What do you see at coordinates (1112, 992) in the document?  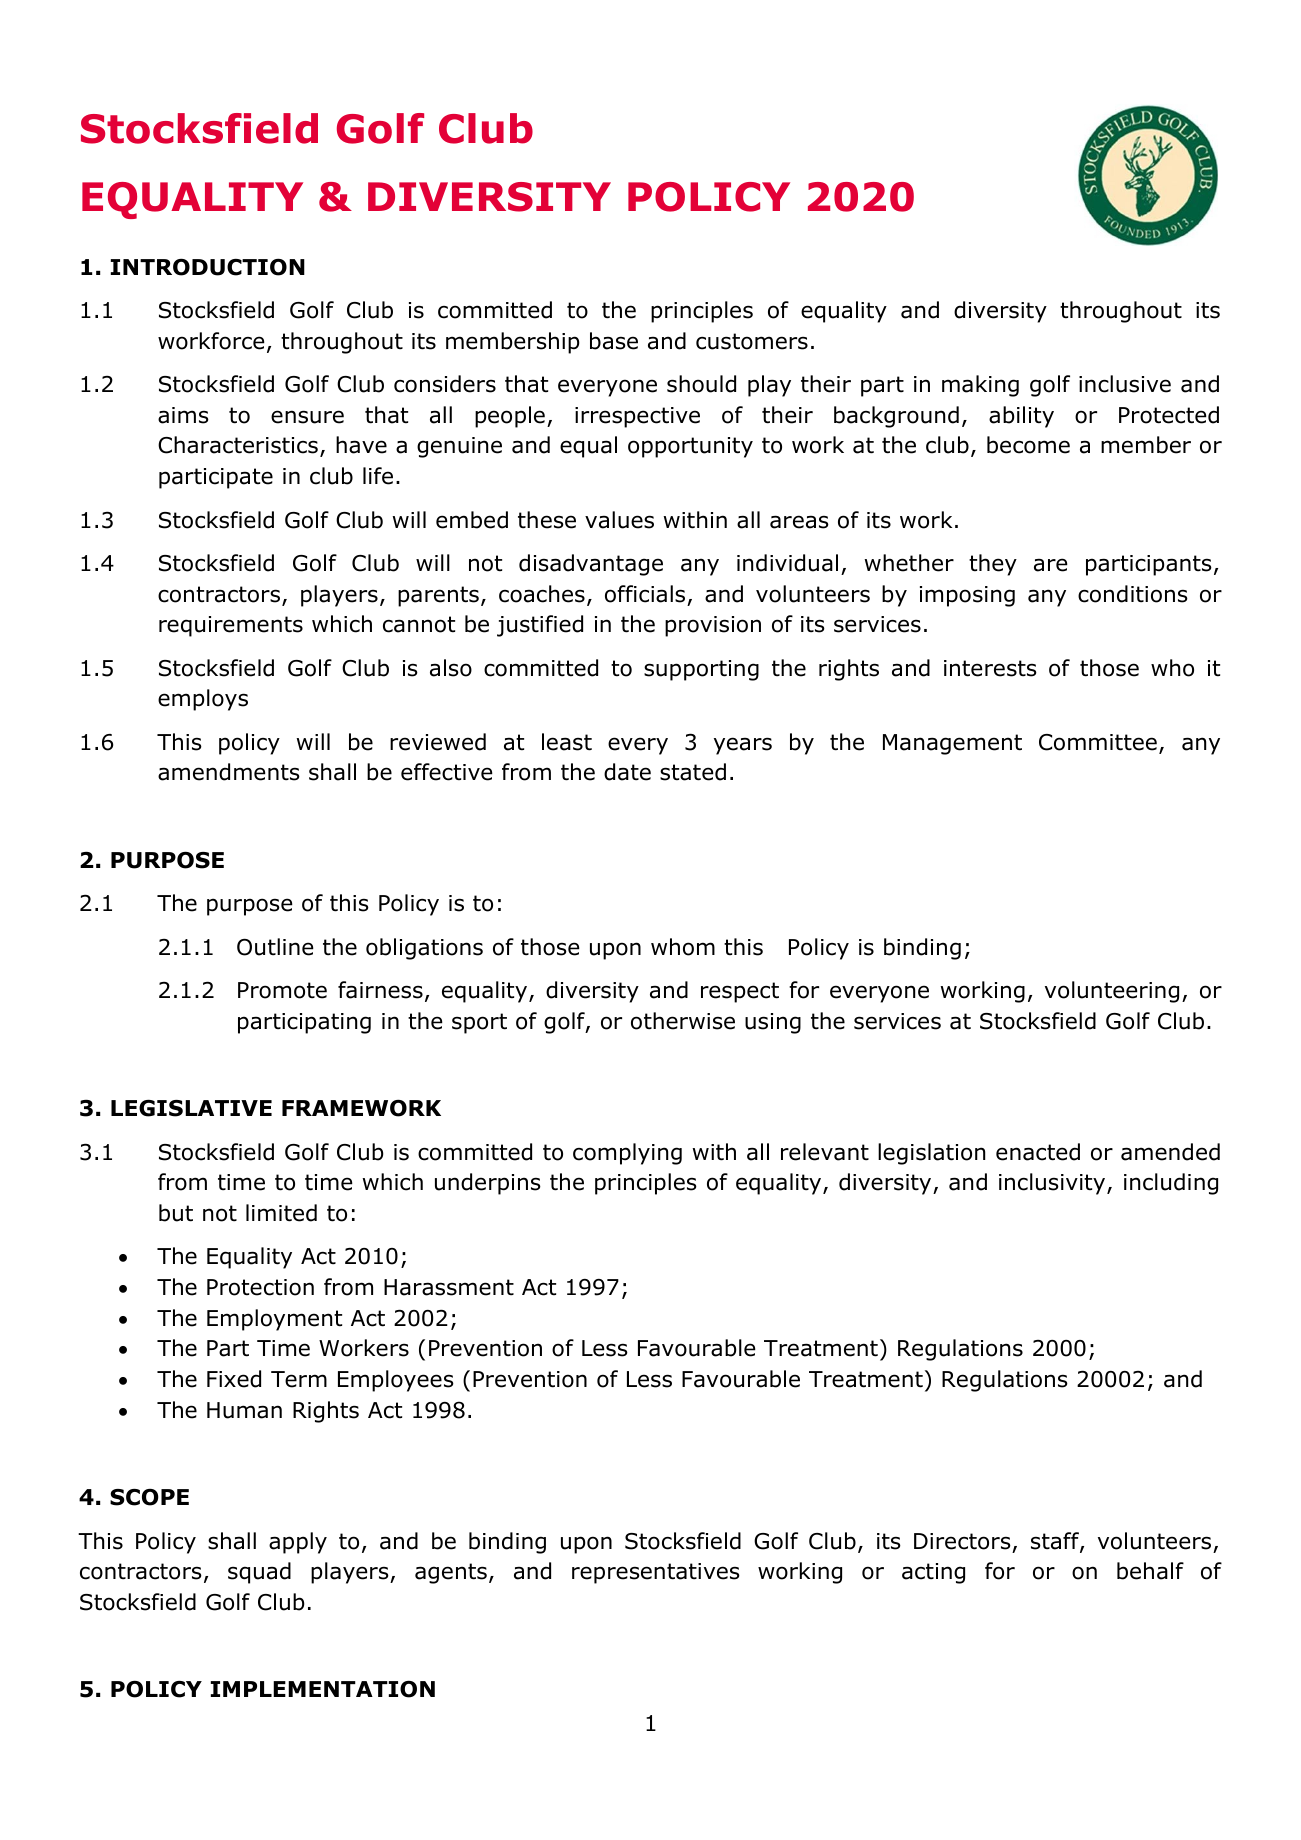 I see `volunteering` at bounding box center [1112, 992].
